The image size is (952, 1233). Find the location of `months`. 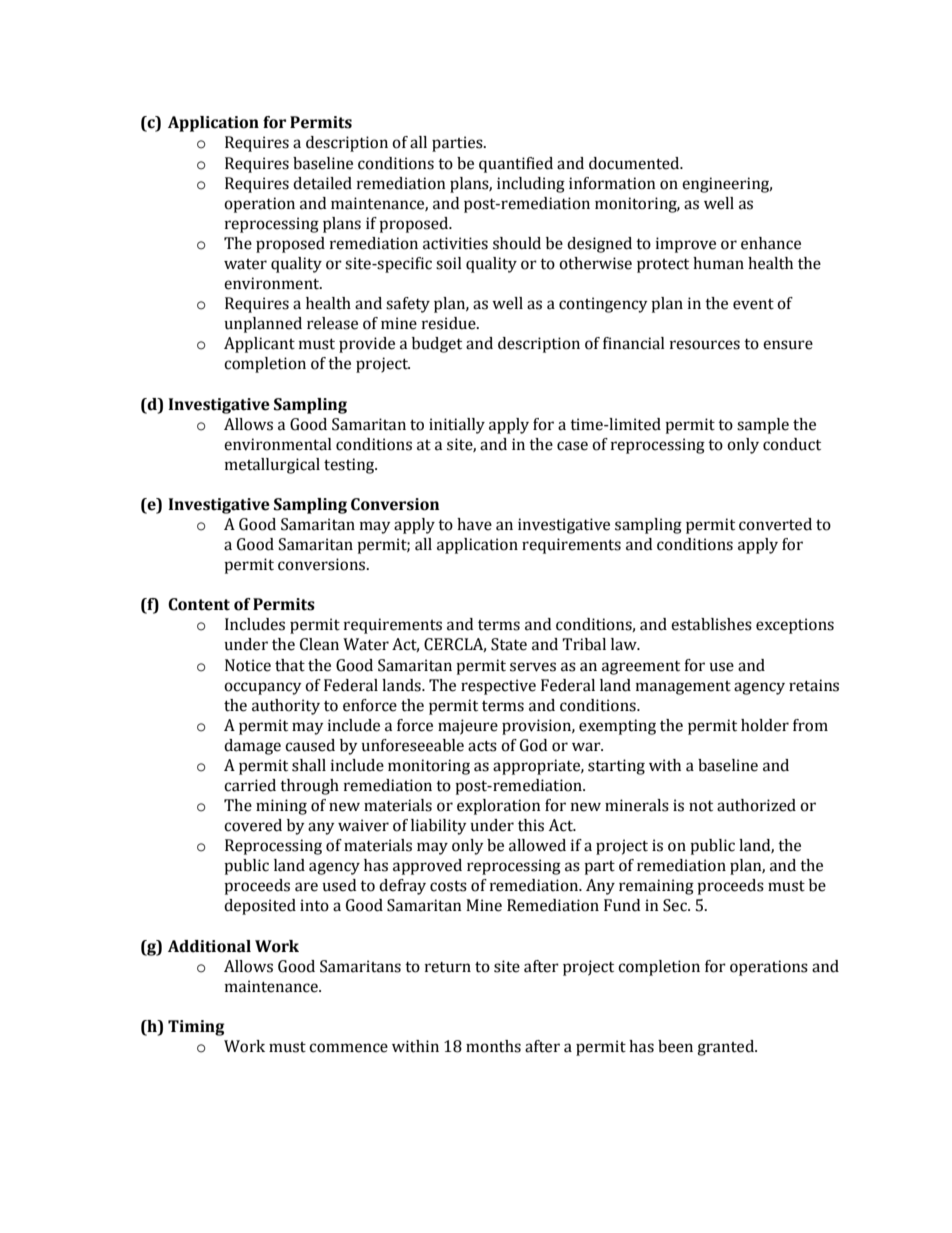

months is located at coordinates (493, 1046).
